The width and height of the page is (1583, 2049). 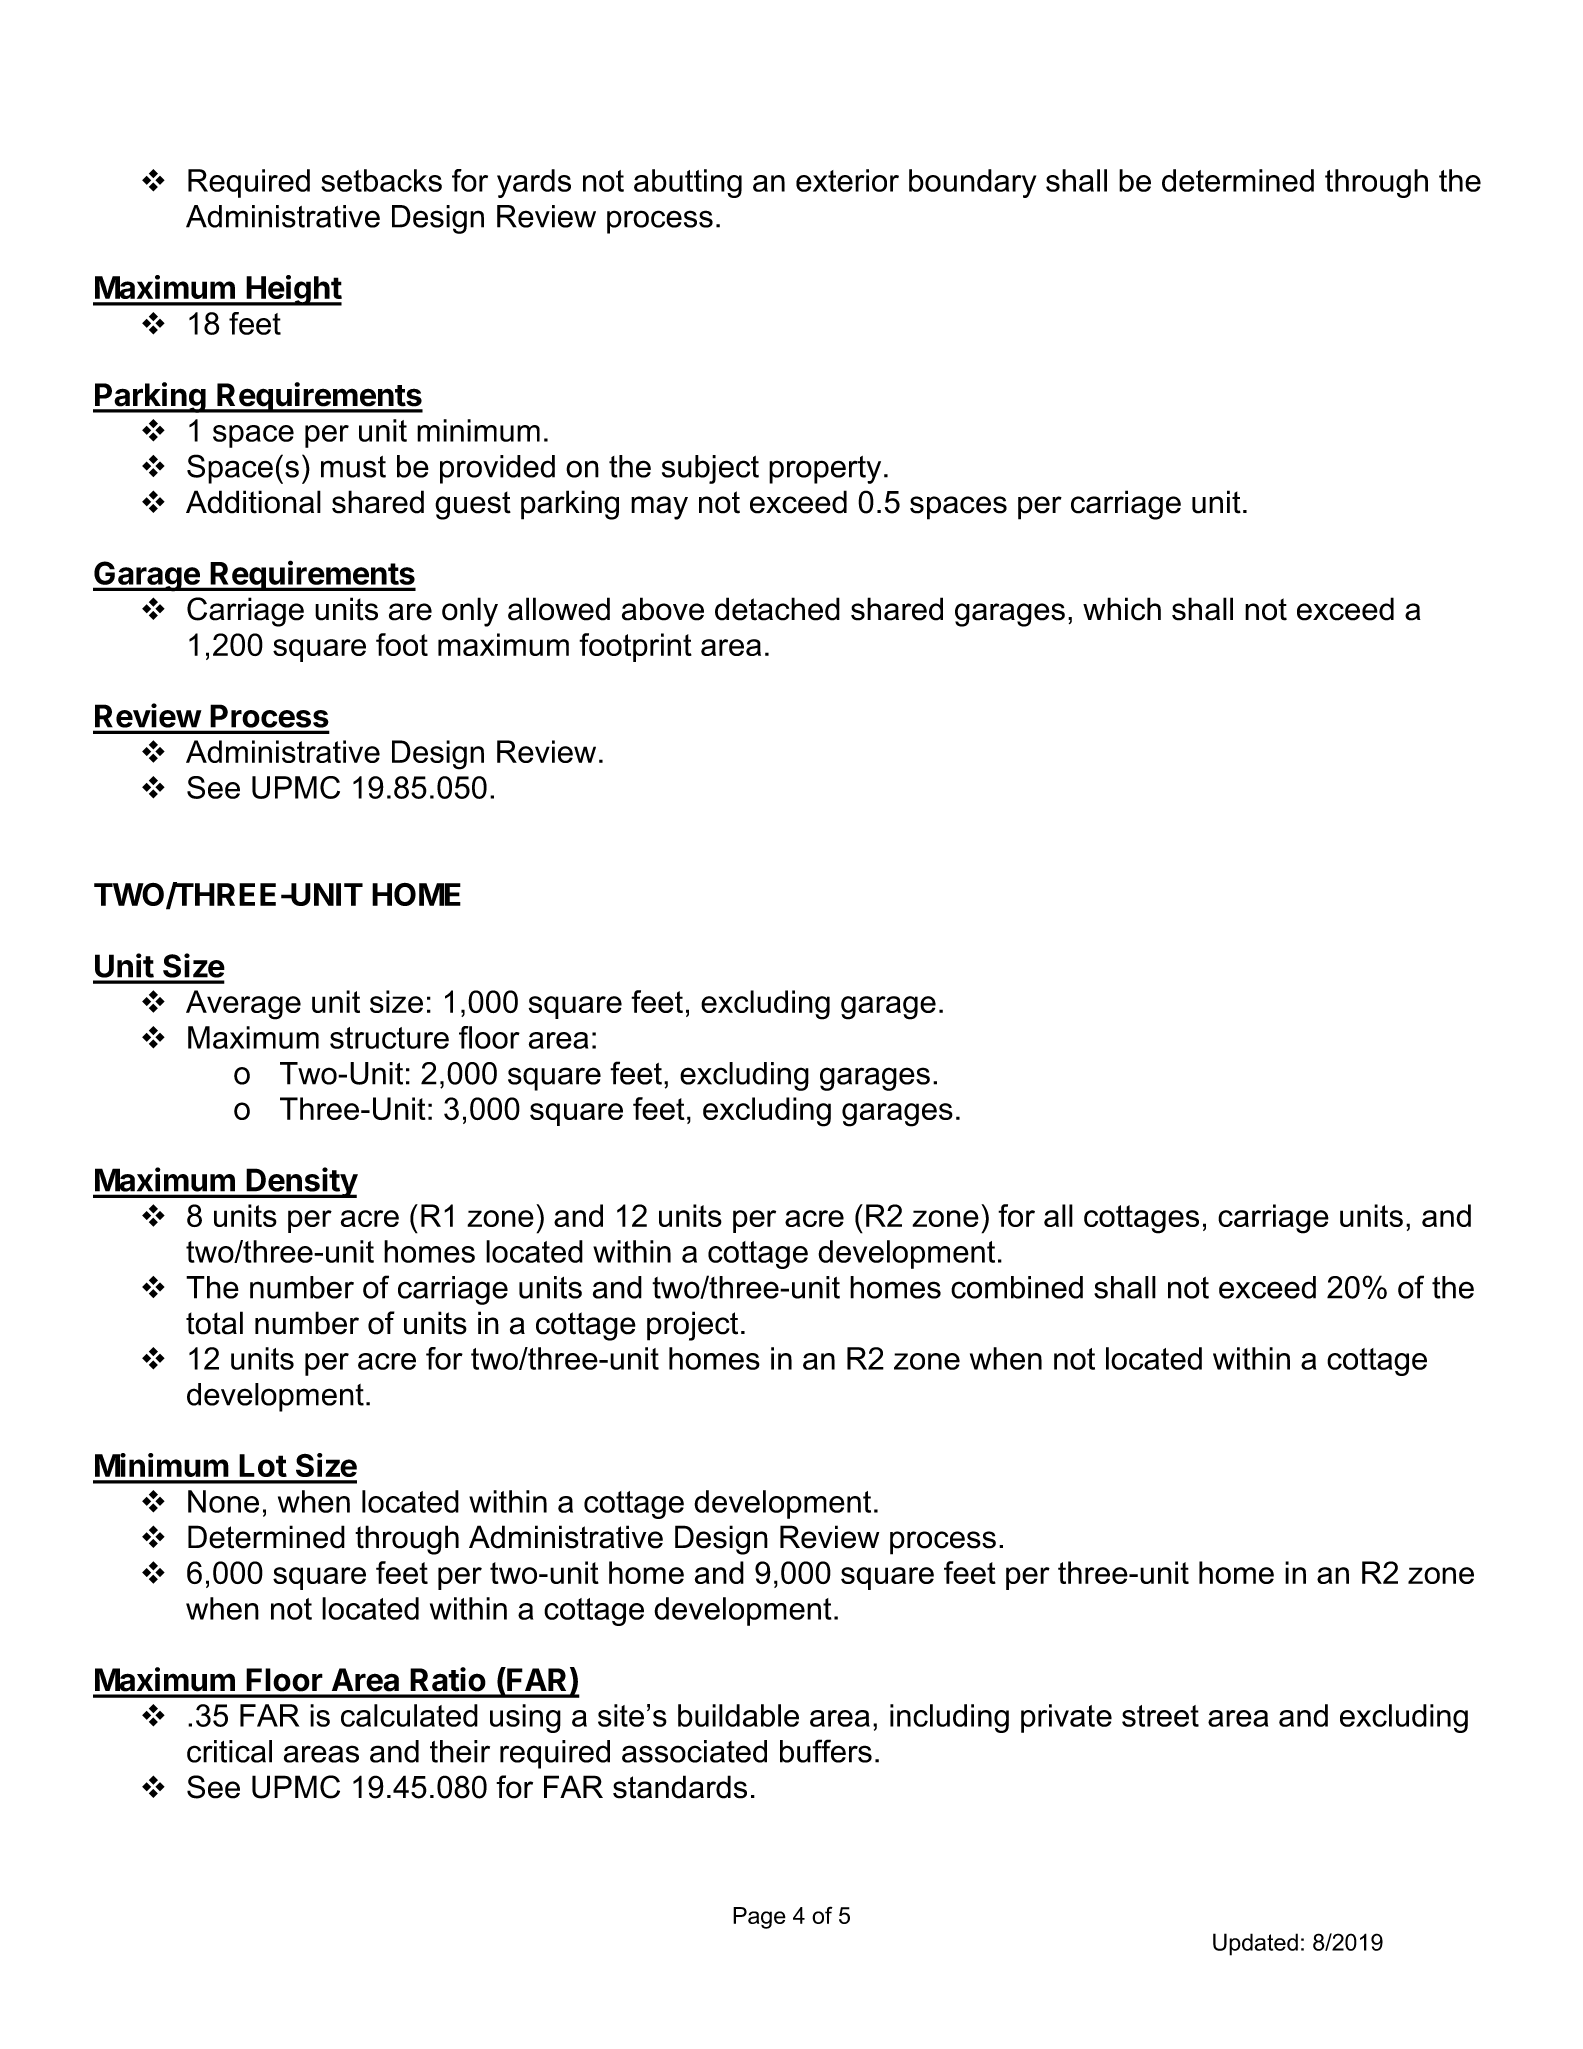 What do you see at coordinates (759, 1918) in the page?
I see `Page` at bounding box center [759, 1918].
